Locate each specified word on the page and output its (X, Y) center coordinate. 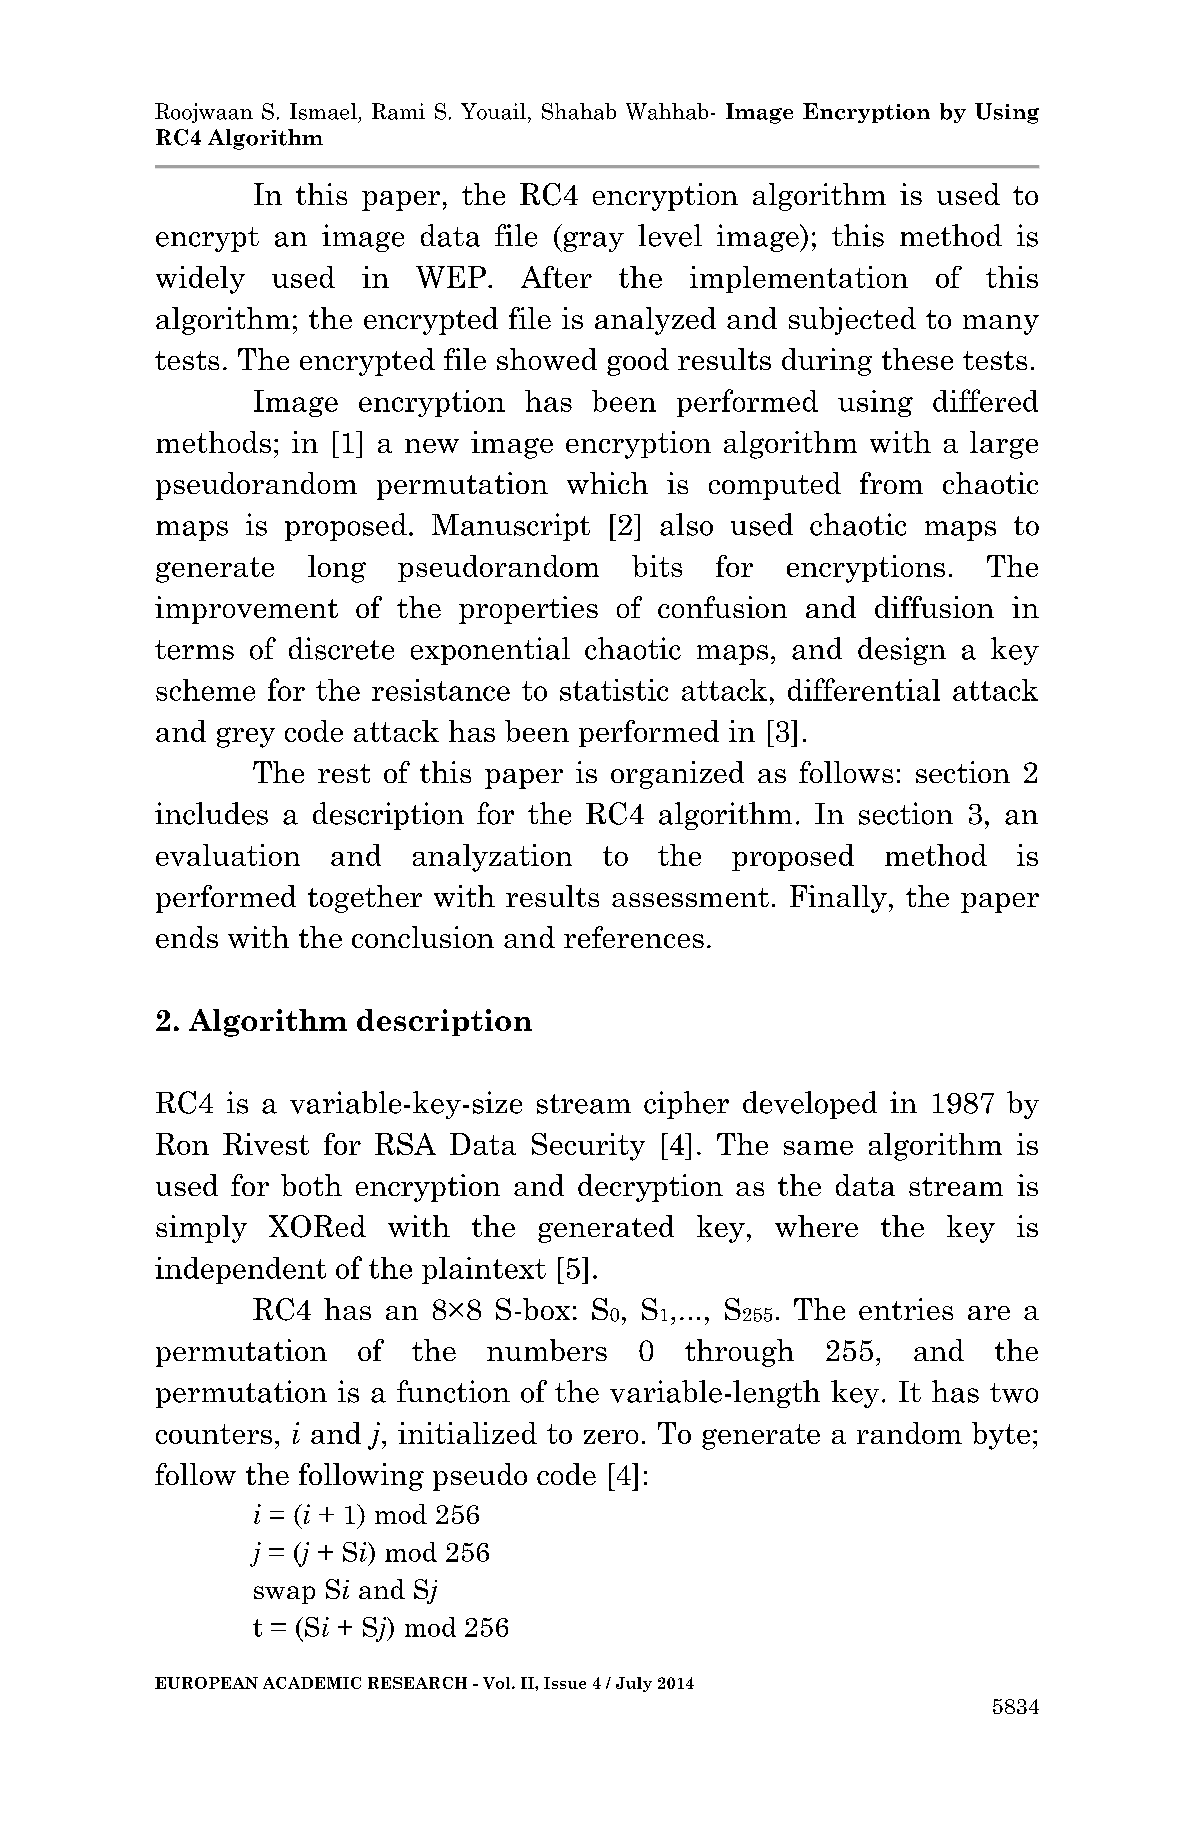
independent (240, 1270)
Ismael (323, 111)
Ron (182, 1144)
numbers (547, 1350)
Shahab (579, 111)
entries (906, 1309)
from (891, 483)
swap (284, 1595)
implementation (799, 279)
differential (864, 689)
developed (810, 1105)
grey (246, 737)
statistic (614, 690)
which (607, 483)
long (337, 569)
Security (588, 1147)
